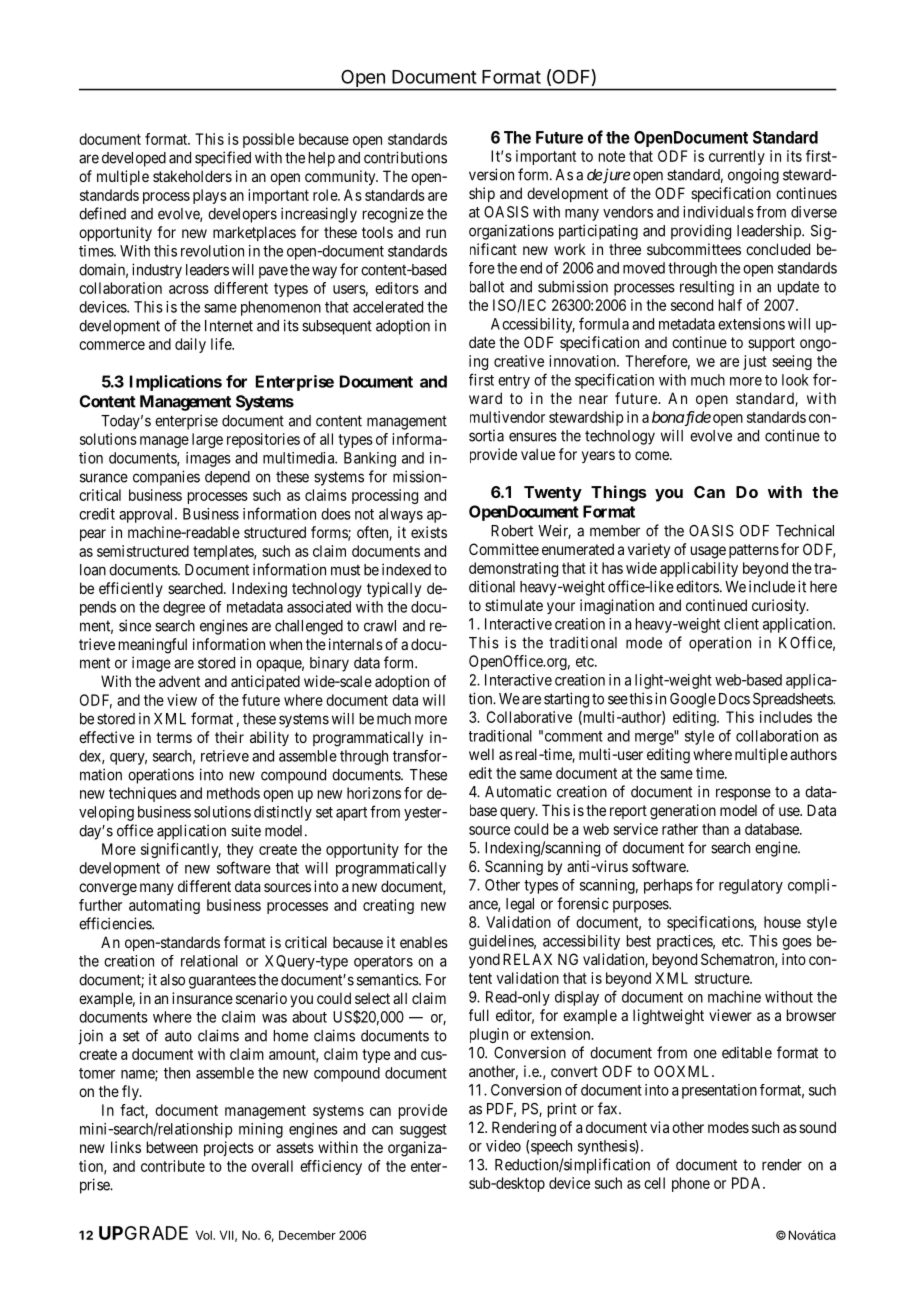  I want to click on regulatory, so click(751, 886).
